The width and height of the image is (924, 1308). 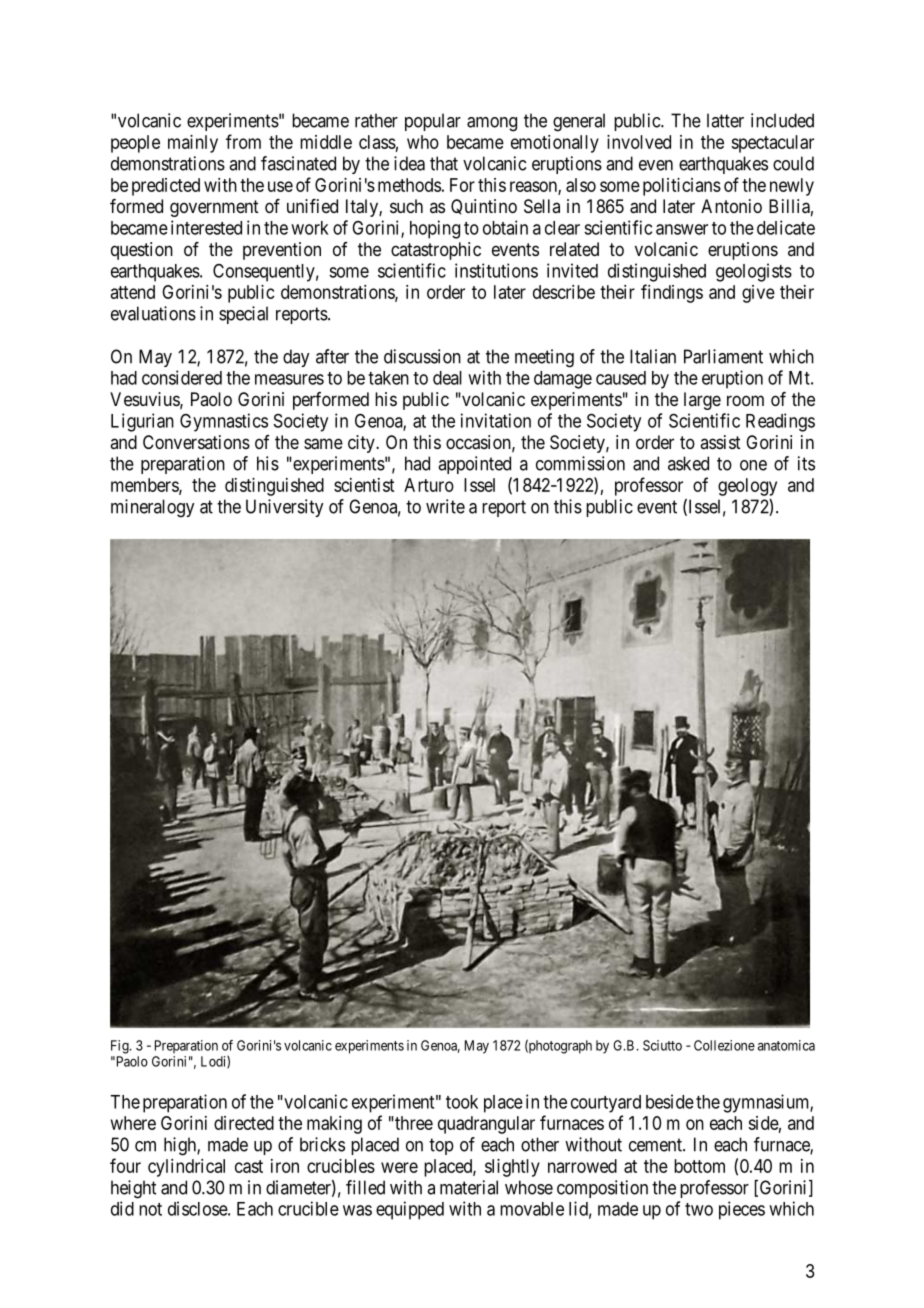 I want to click on University, so click(x=284, y=508).
